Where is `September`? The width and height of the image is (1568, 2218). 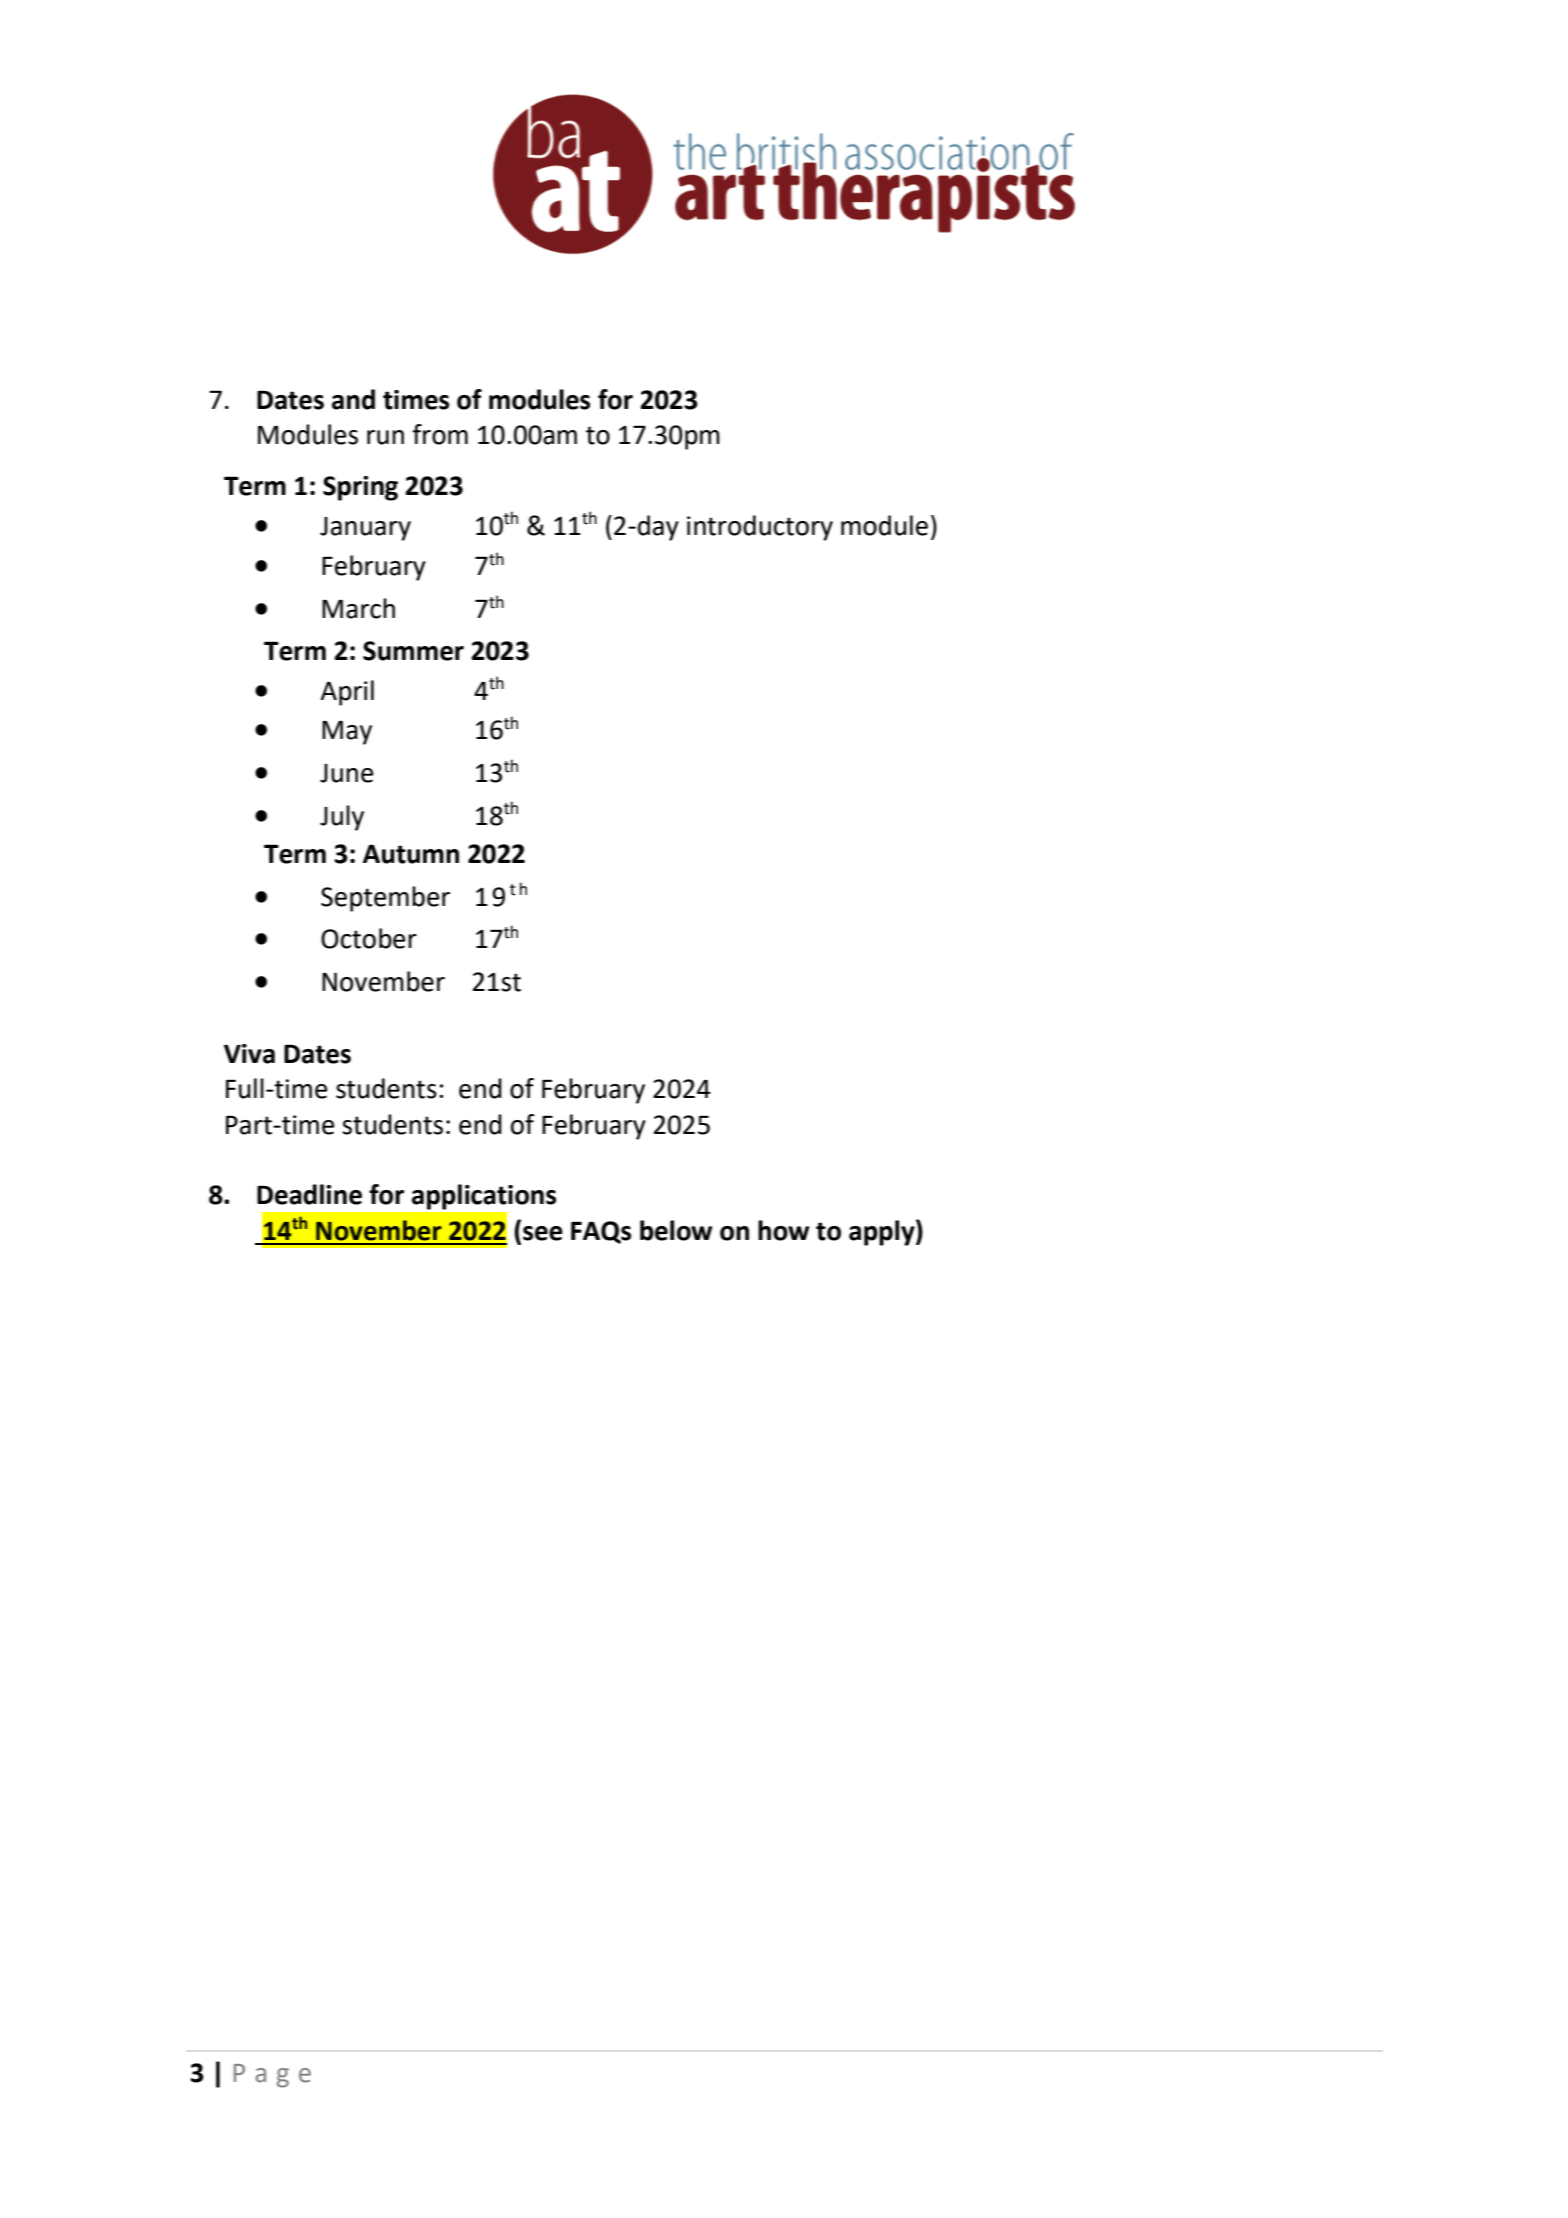 September is located at coordinates (385, 899).
